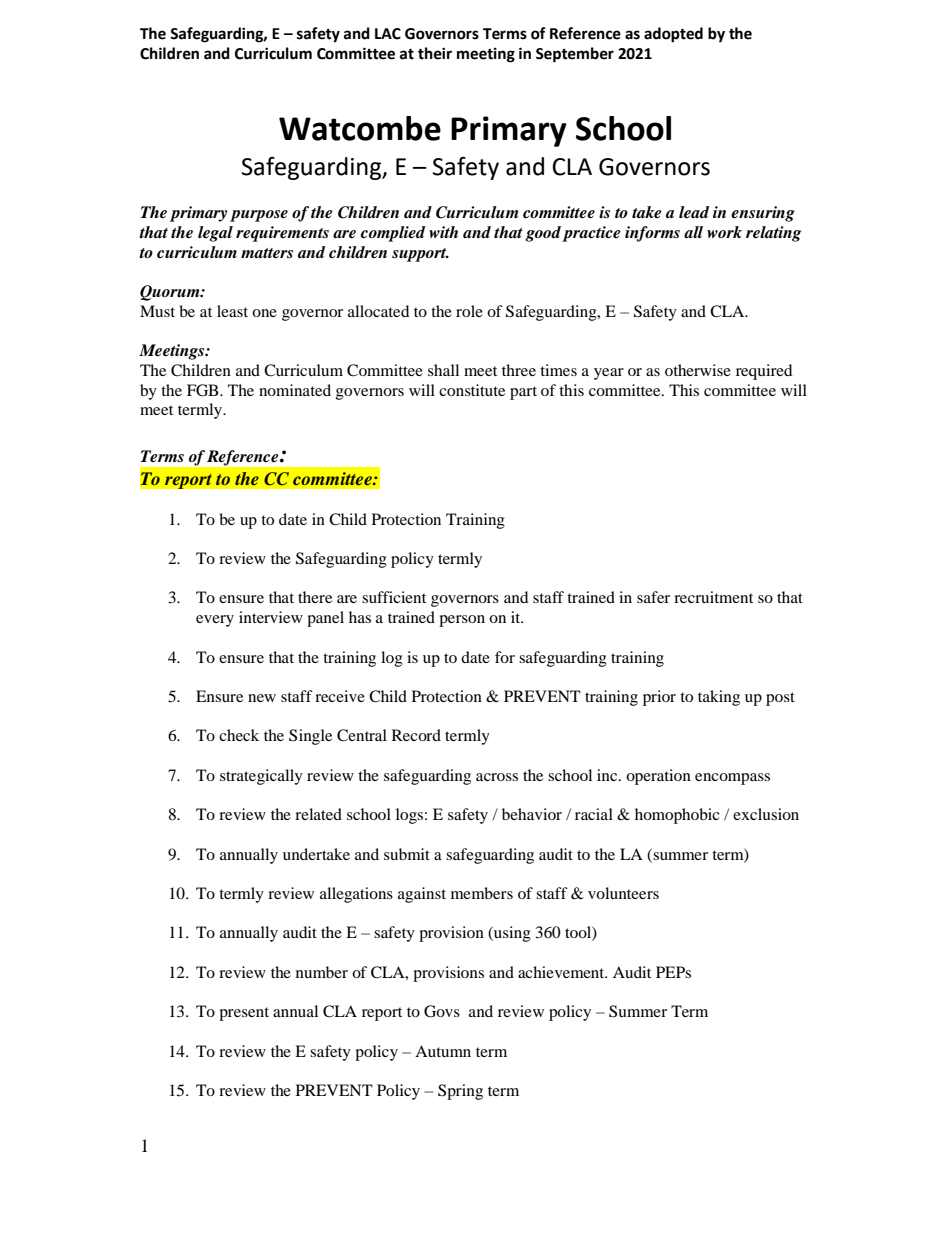 The width and height of the screenshot is (952, 1233). What do you see at coordinates (472, 390) in the screenshot?
I see `constitute` at bounding box center [472, 390].
